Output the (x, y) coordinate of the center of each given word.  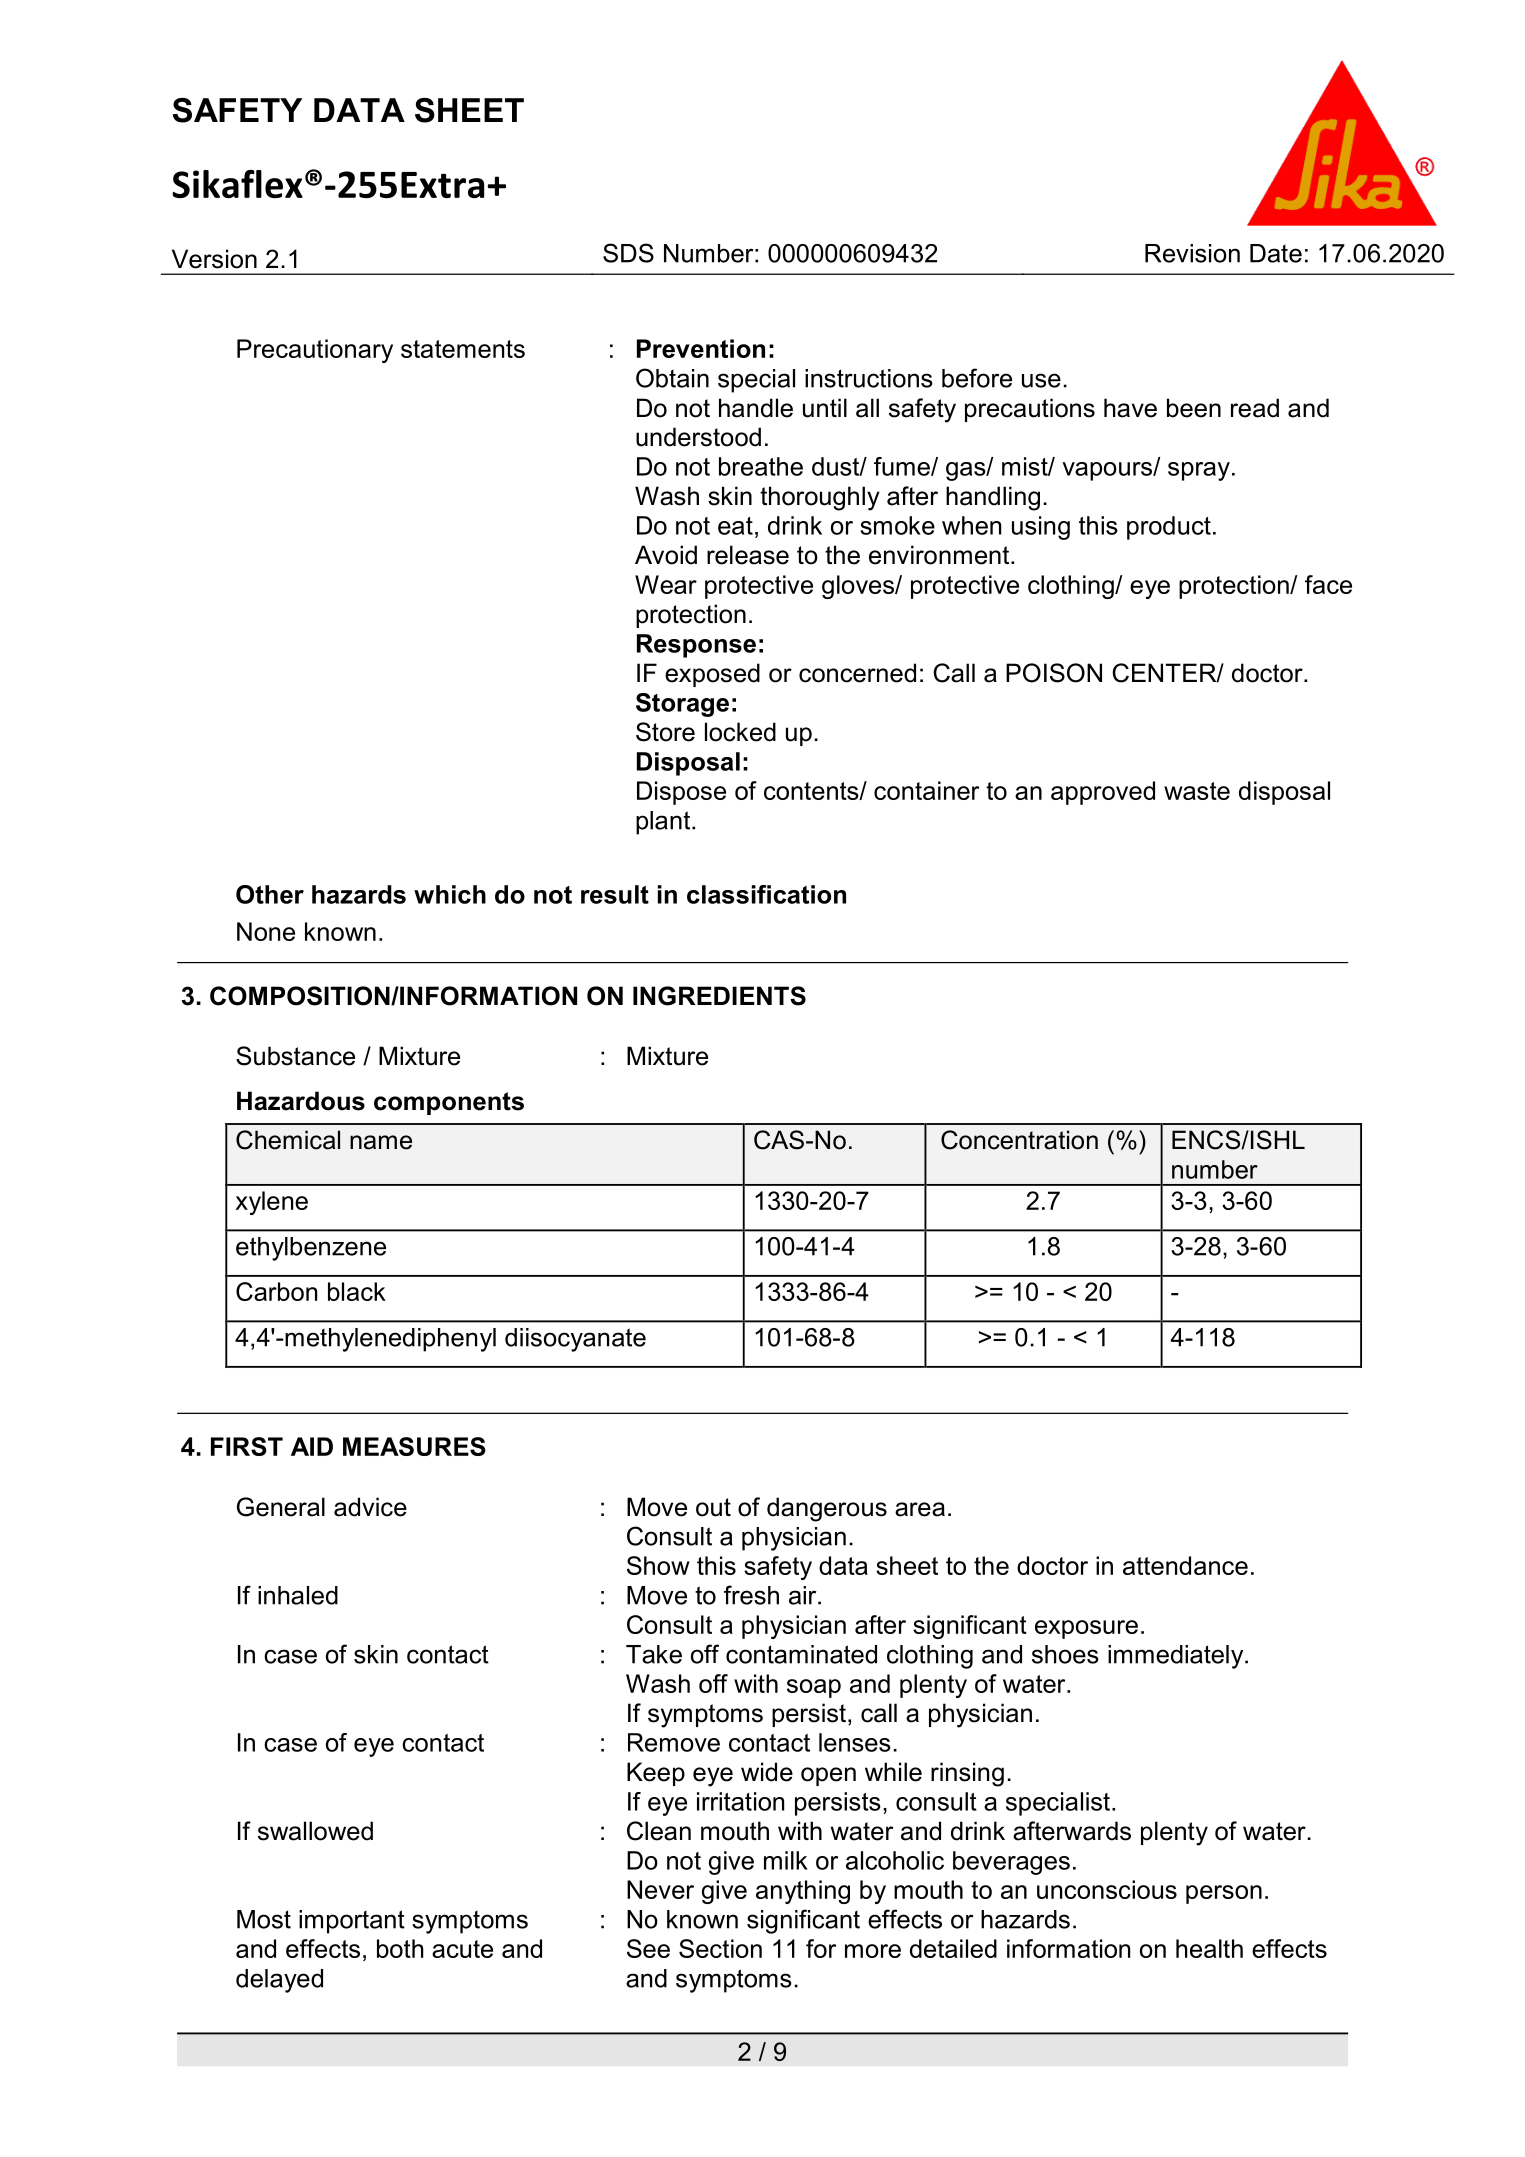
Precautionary (315, 351)
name (381, 1142)
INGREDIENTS (719, 996)
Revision (1192, 253)
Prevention (701, 348)
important (352, 1922)
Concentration (1019, 1140)
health (1209, 1948)
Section (720, 1948)
